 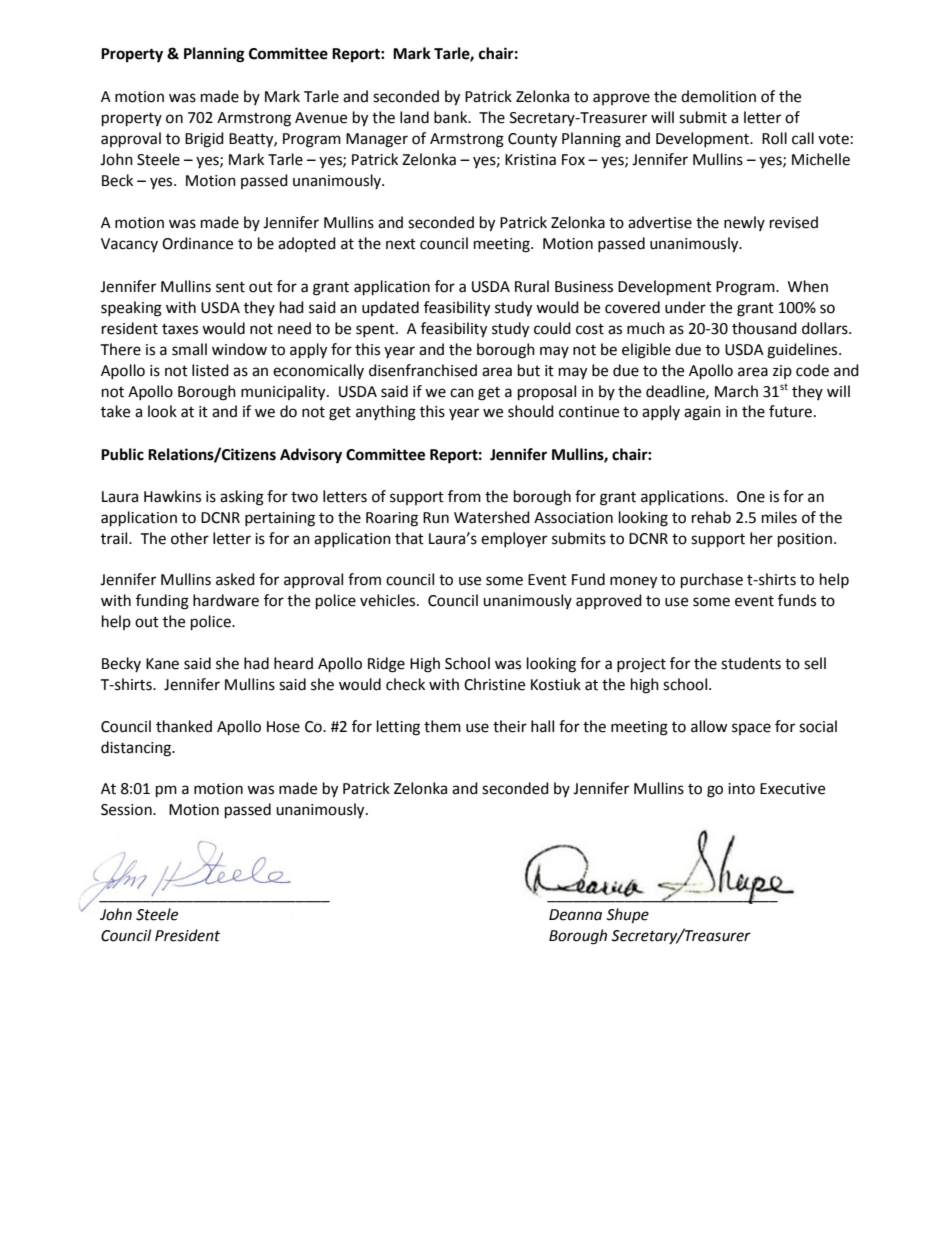 What do you see at coordinates (127, 810) in the image?
I see `Session` at bounding box center [127, 810].
